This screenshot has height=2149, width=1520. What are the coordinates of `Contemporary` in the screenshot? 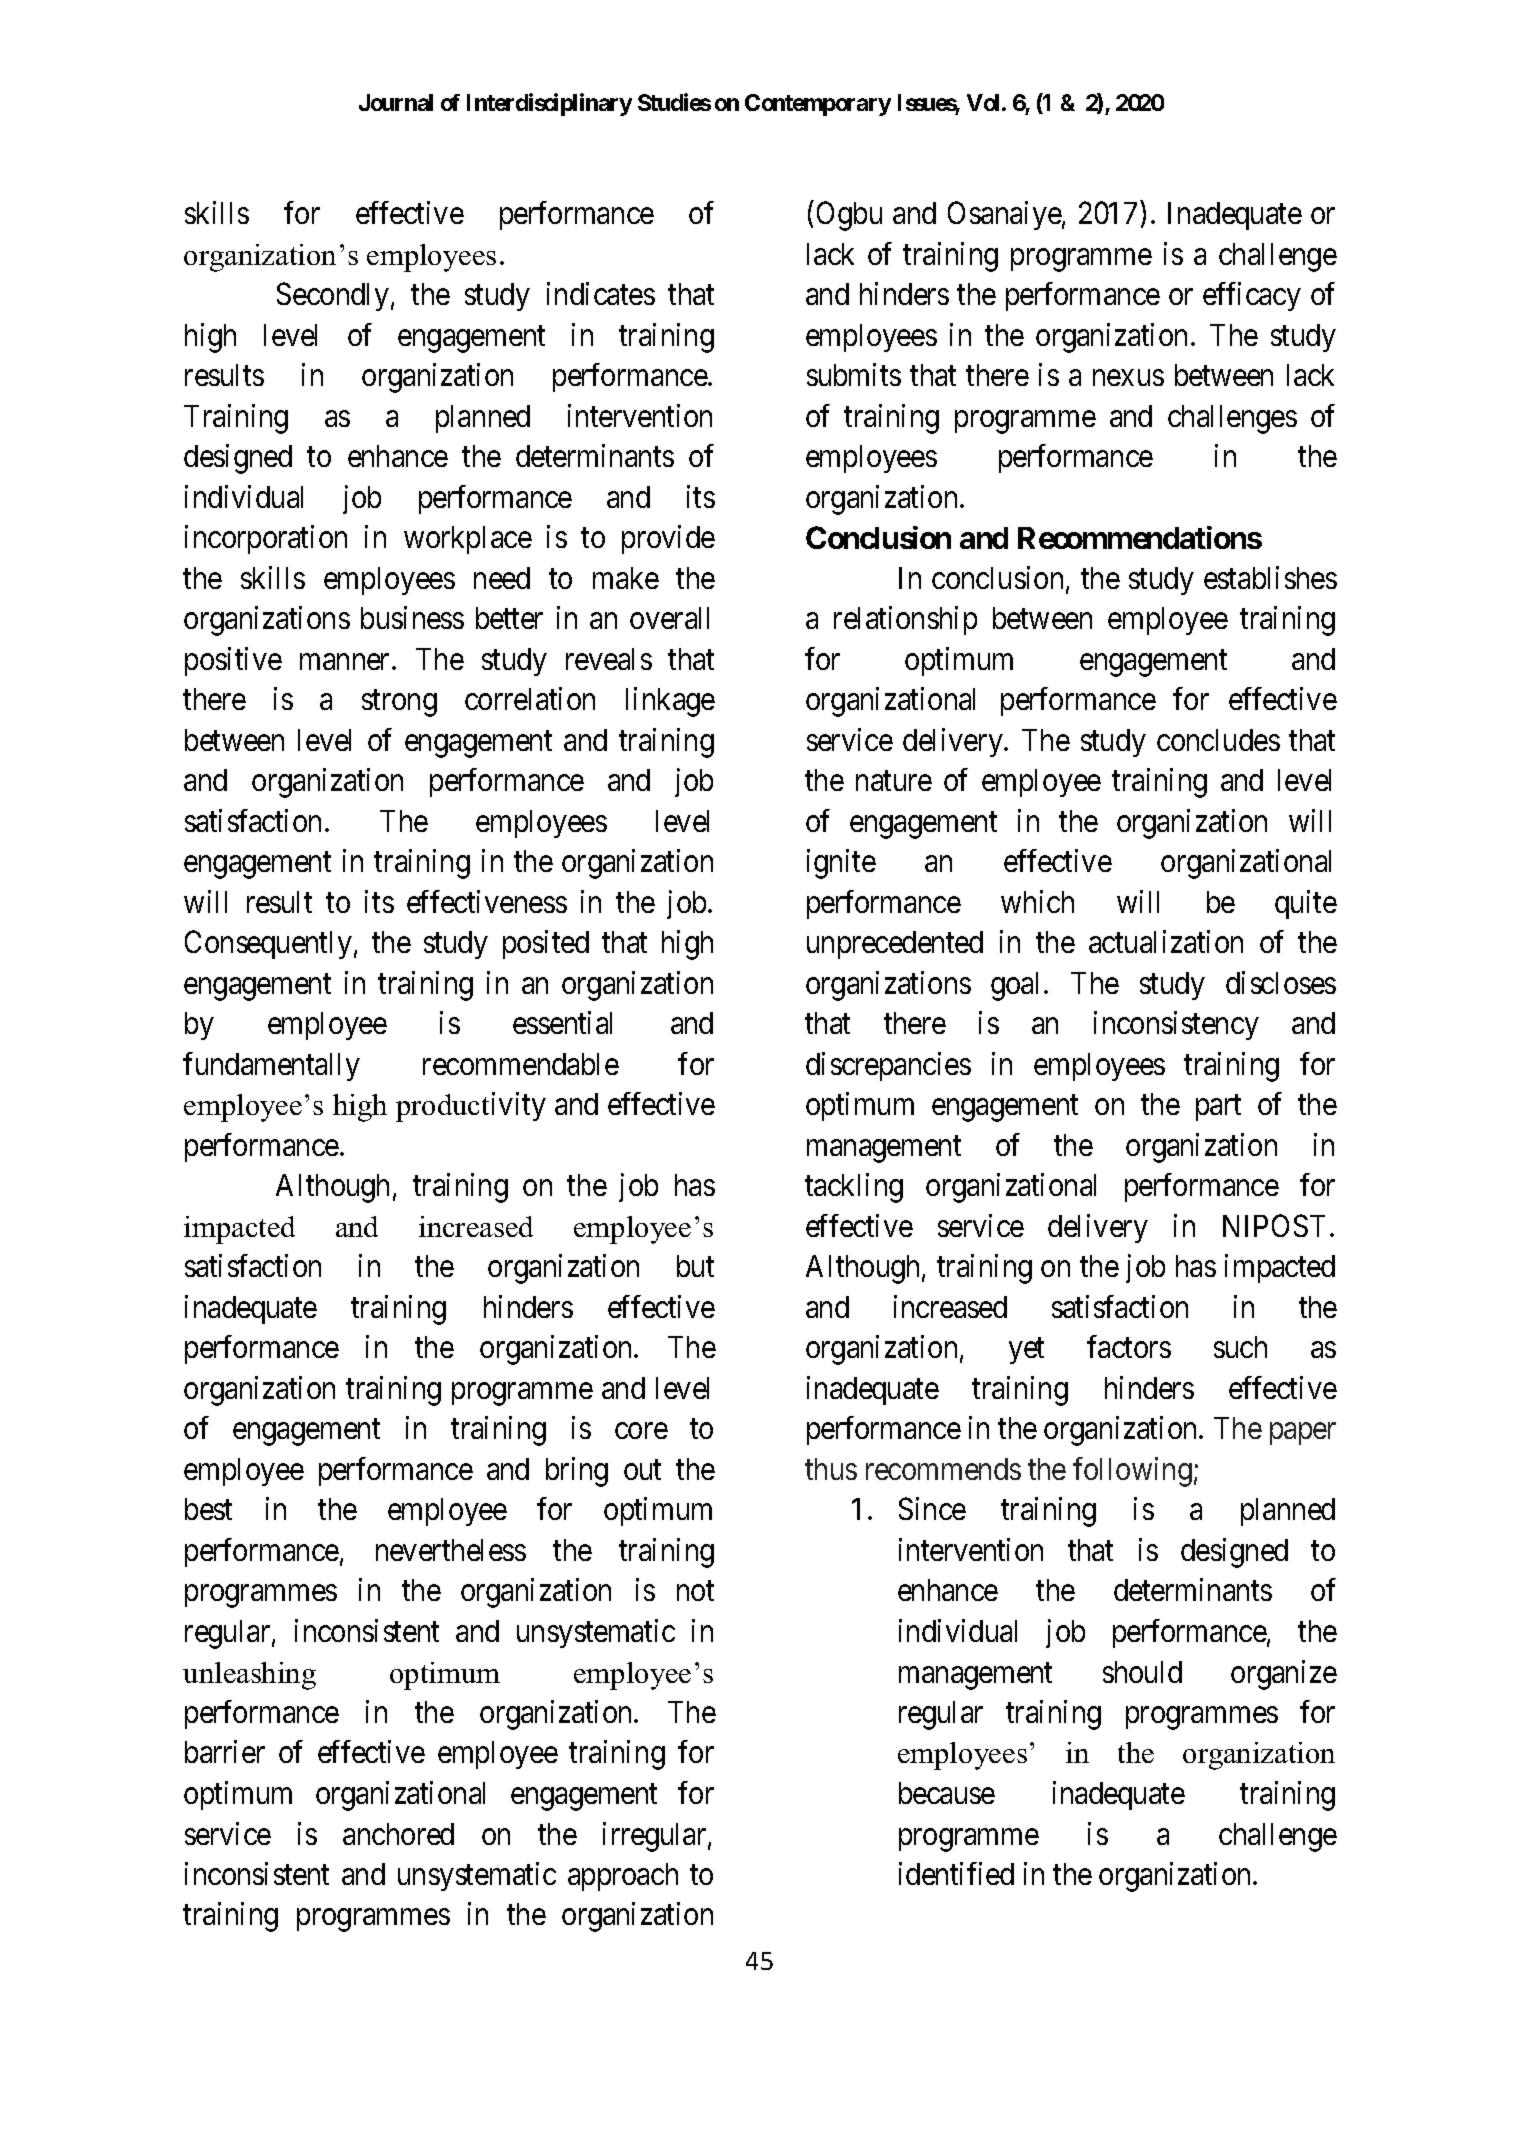 It's located at (818, 105).
